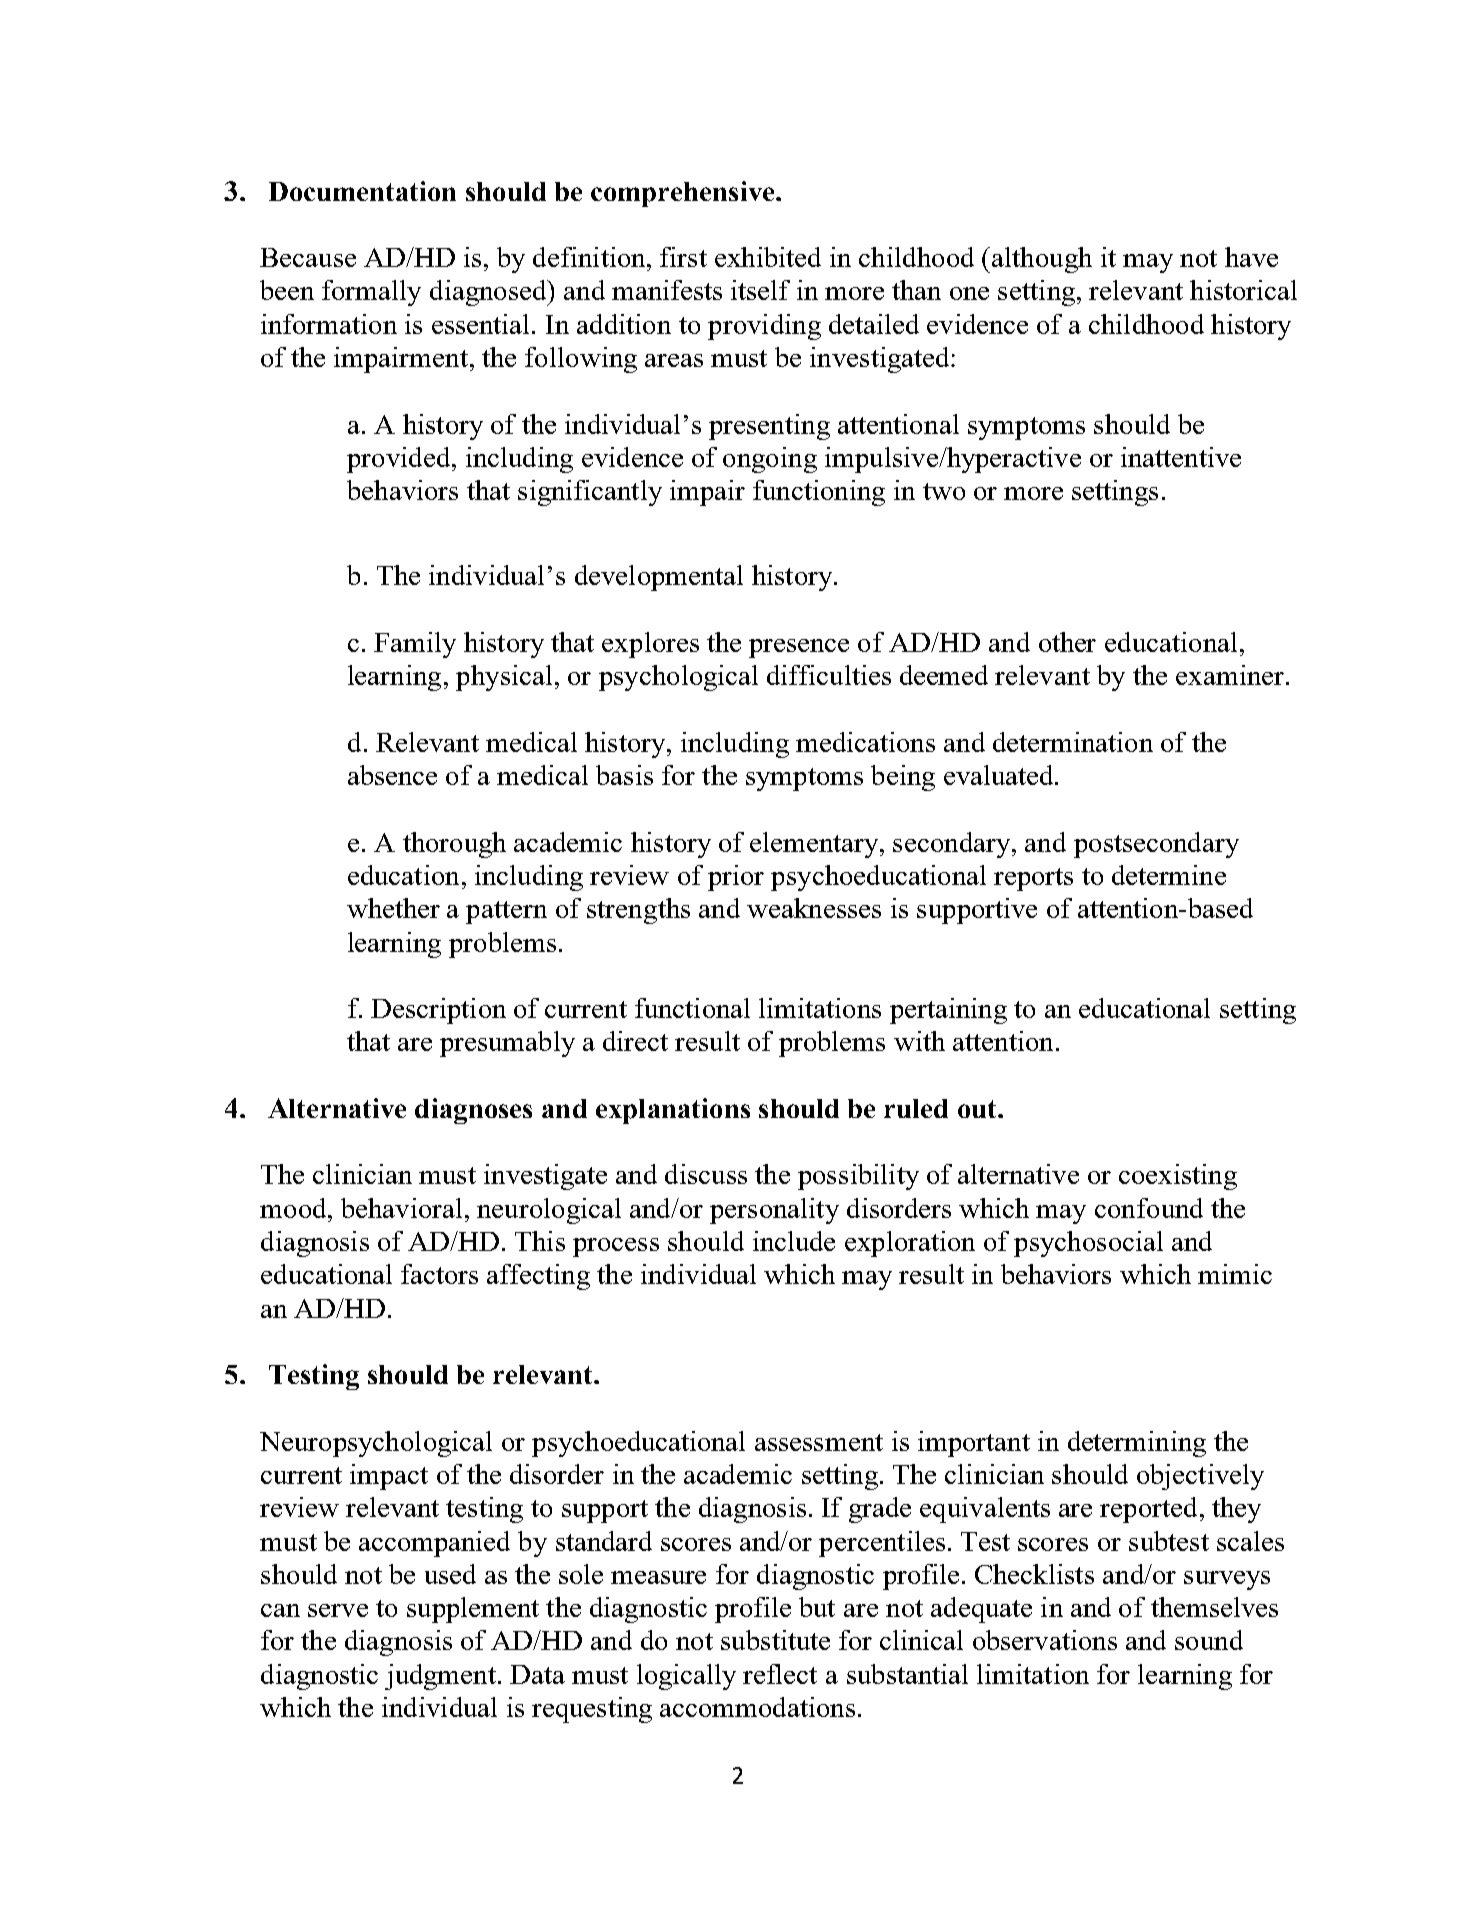  Describe the element at coordinates (1067, 642) in the screenshot. I see `other` at that location.
